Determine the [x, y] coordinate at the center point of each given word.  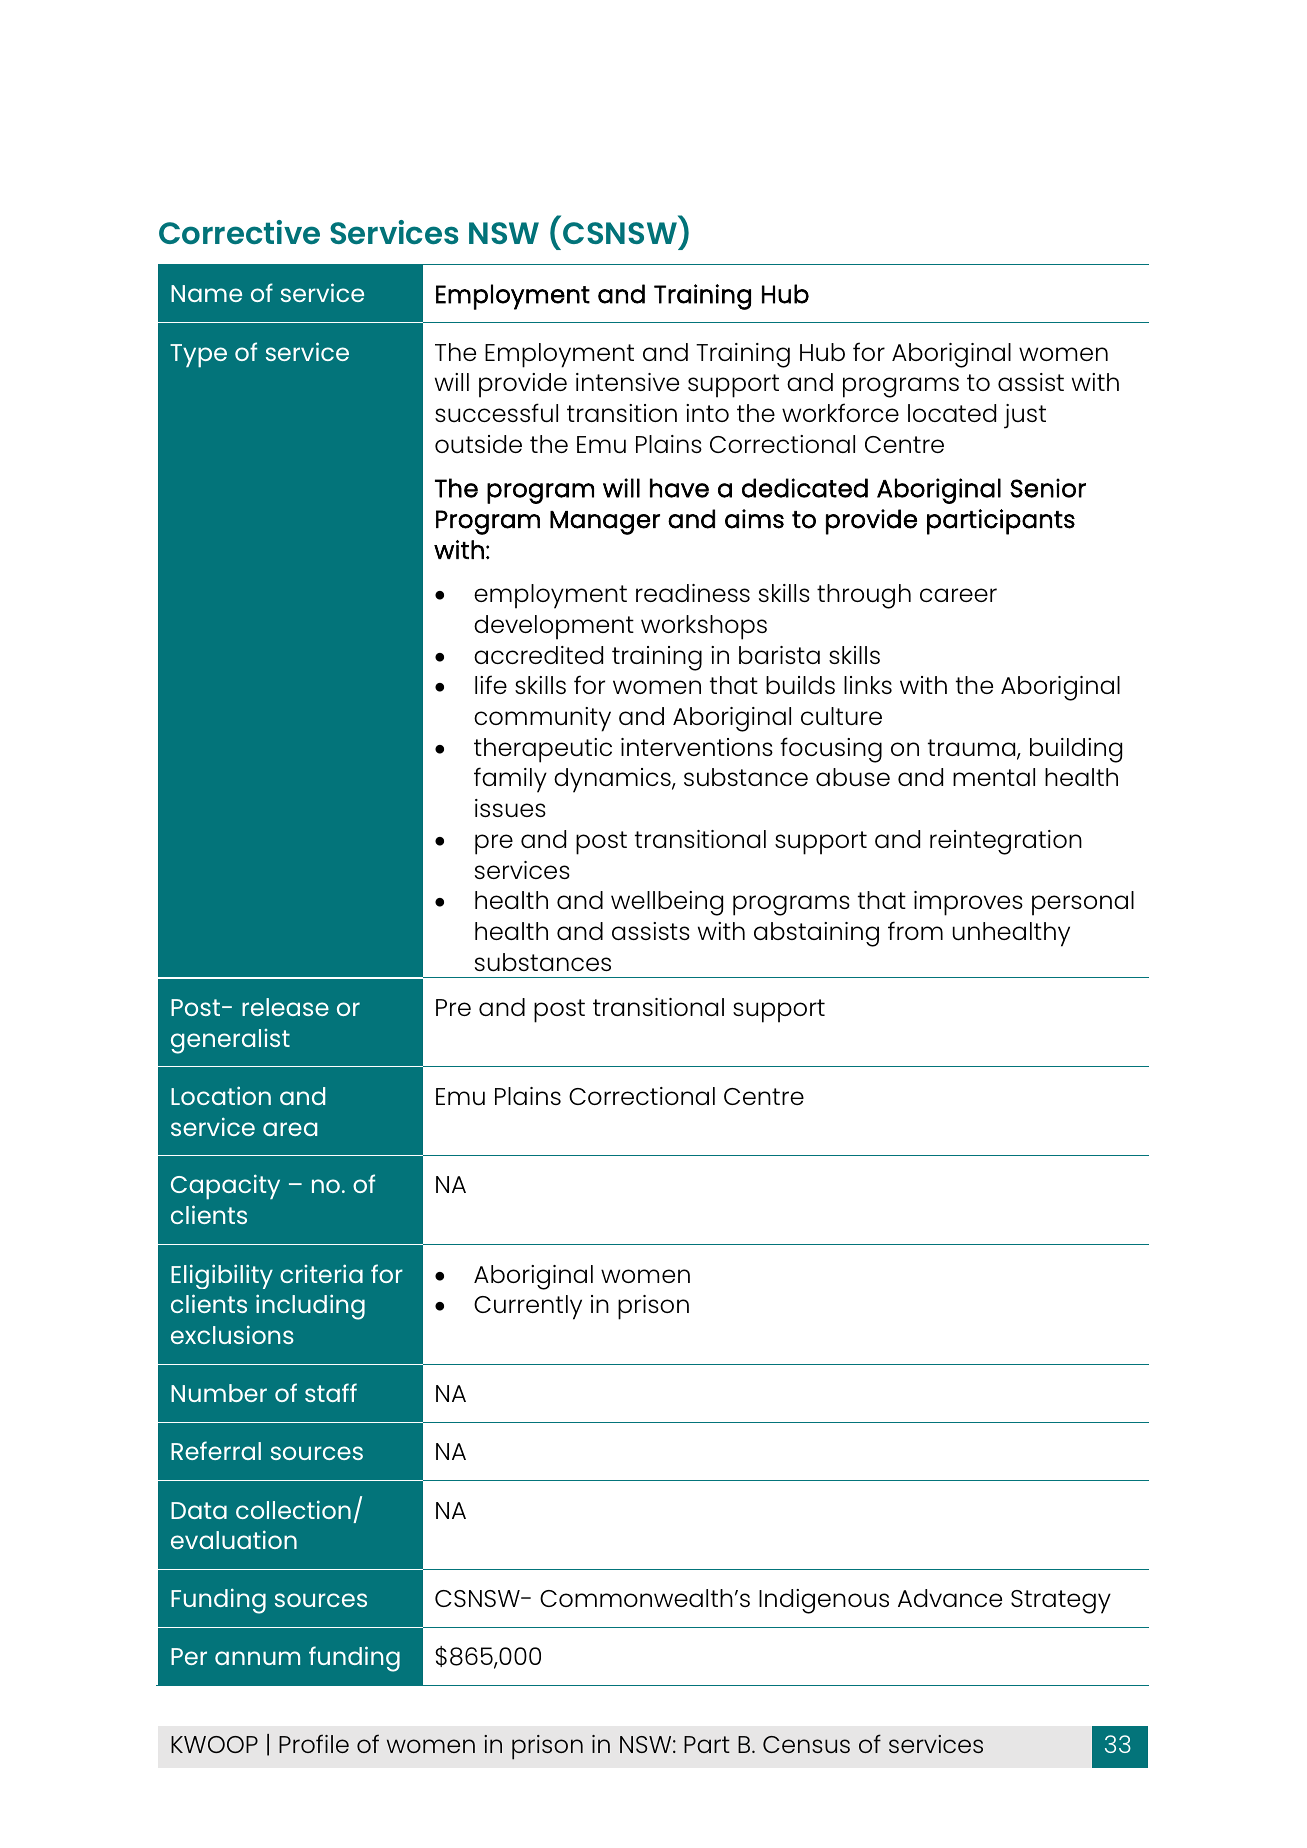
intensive [627, 382]
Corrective [239, 232]
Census [806, 1744]
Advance [950, 1598]
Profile [314, 1743]
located [952, 413]
